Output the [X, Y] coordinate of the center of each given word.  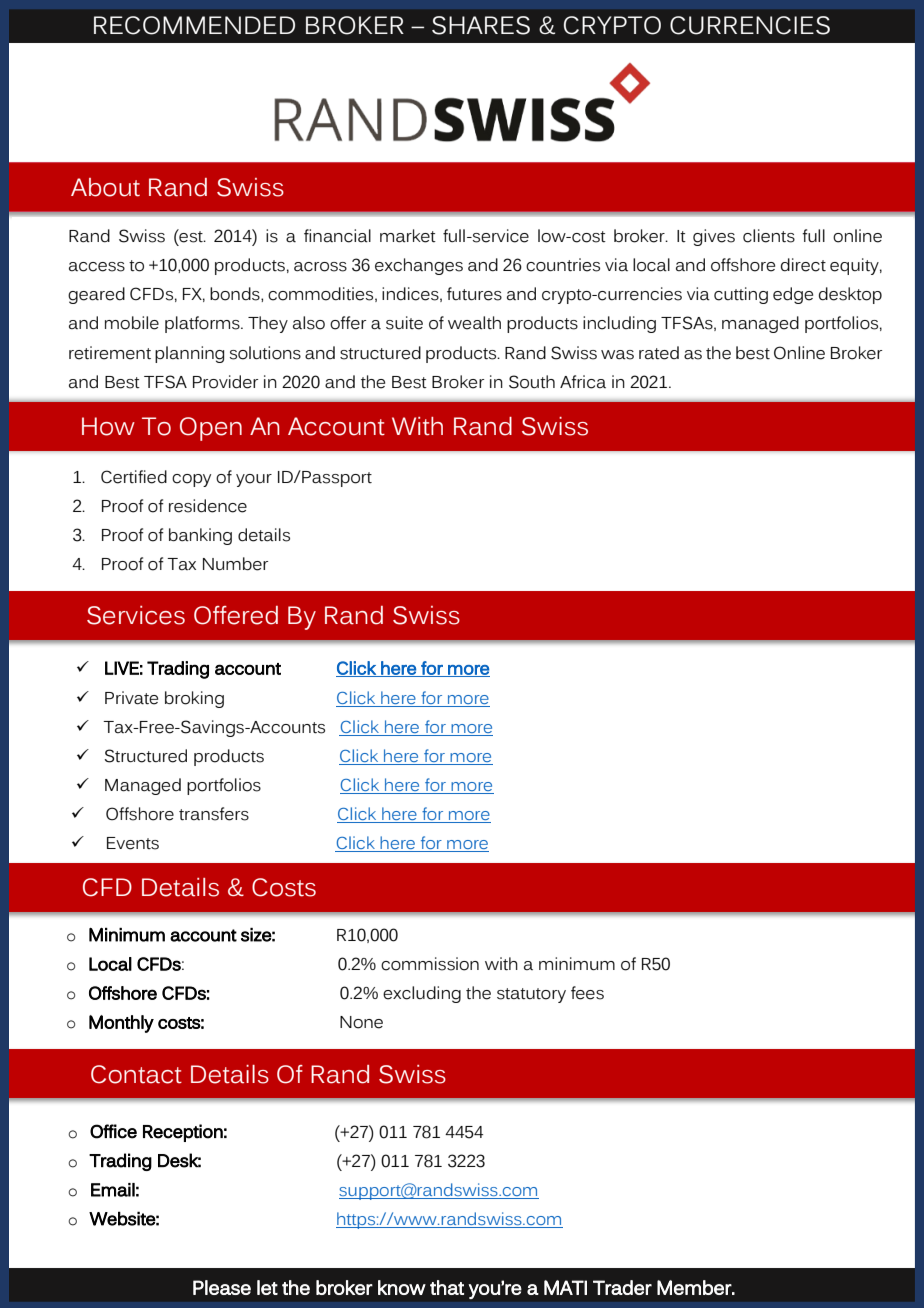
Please [222, 1287]
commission [430, 964]
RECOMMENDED [194, 25]
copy [191, 480]
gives [714, 237]
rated [659, 353]
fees [587, 993]
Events [133, 843]
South [532, 382]
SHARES [481, 25]
